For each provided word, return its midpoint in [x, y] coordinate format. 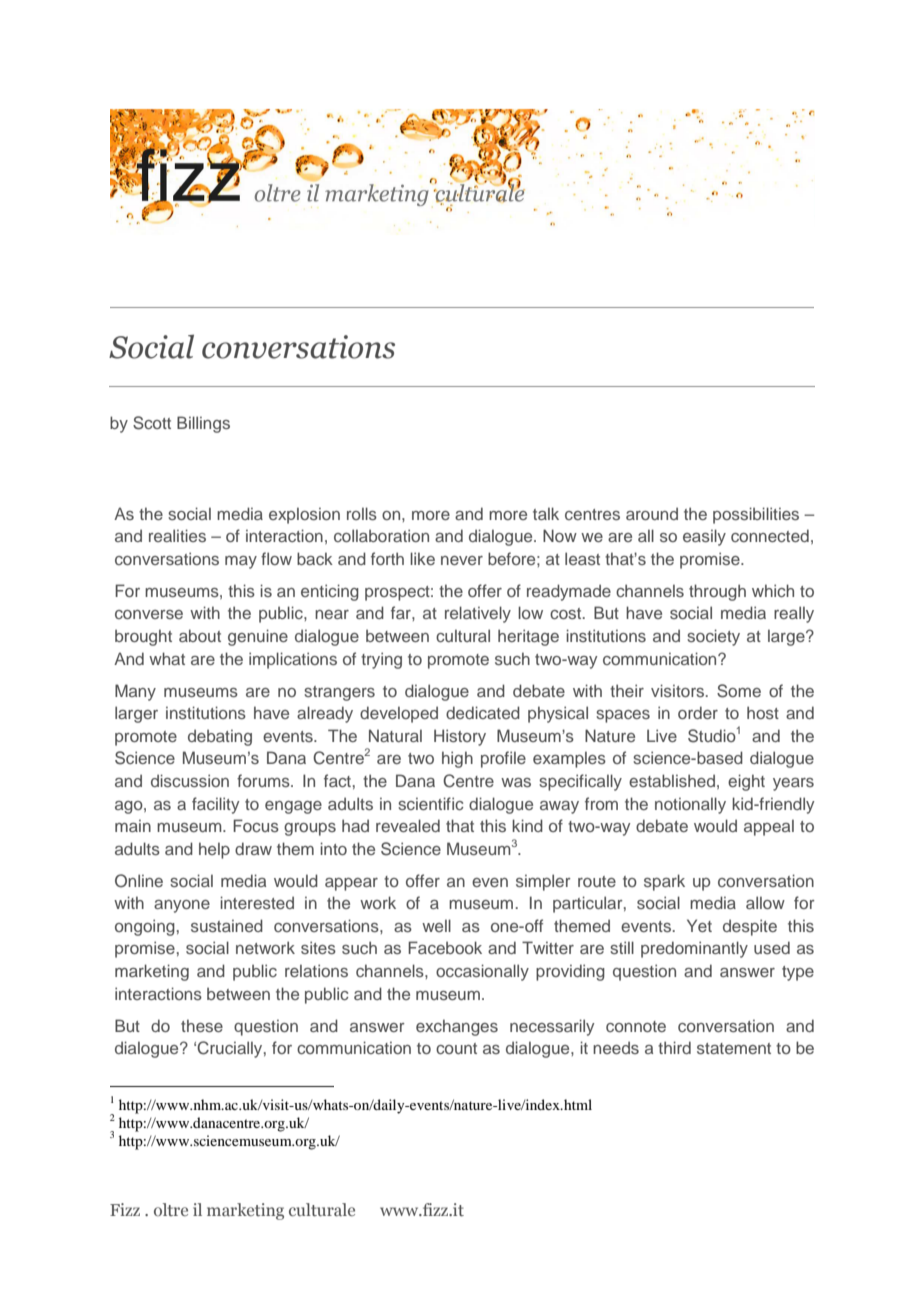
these [202, 1025]
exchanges [457, 1027]
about [200, 635]
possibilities [756, 515]
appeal [769, 827]
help [214, 850]
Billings [203, 424]
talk [546, 513]
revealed [408, 825]
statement [734, 1048]
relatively [478, 614]
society [713, 637]
